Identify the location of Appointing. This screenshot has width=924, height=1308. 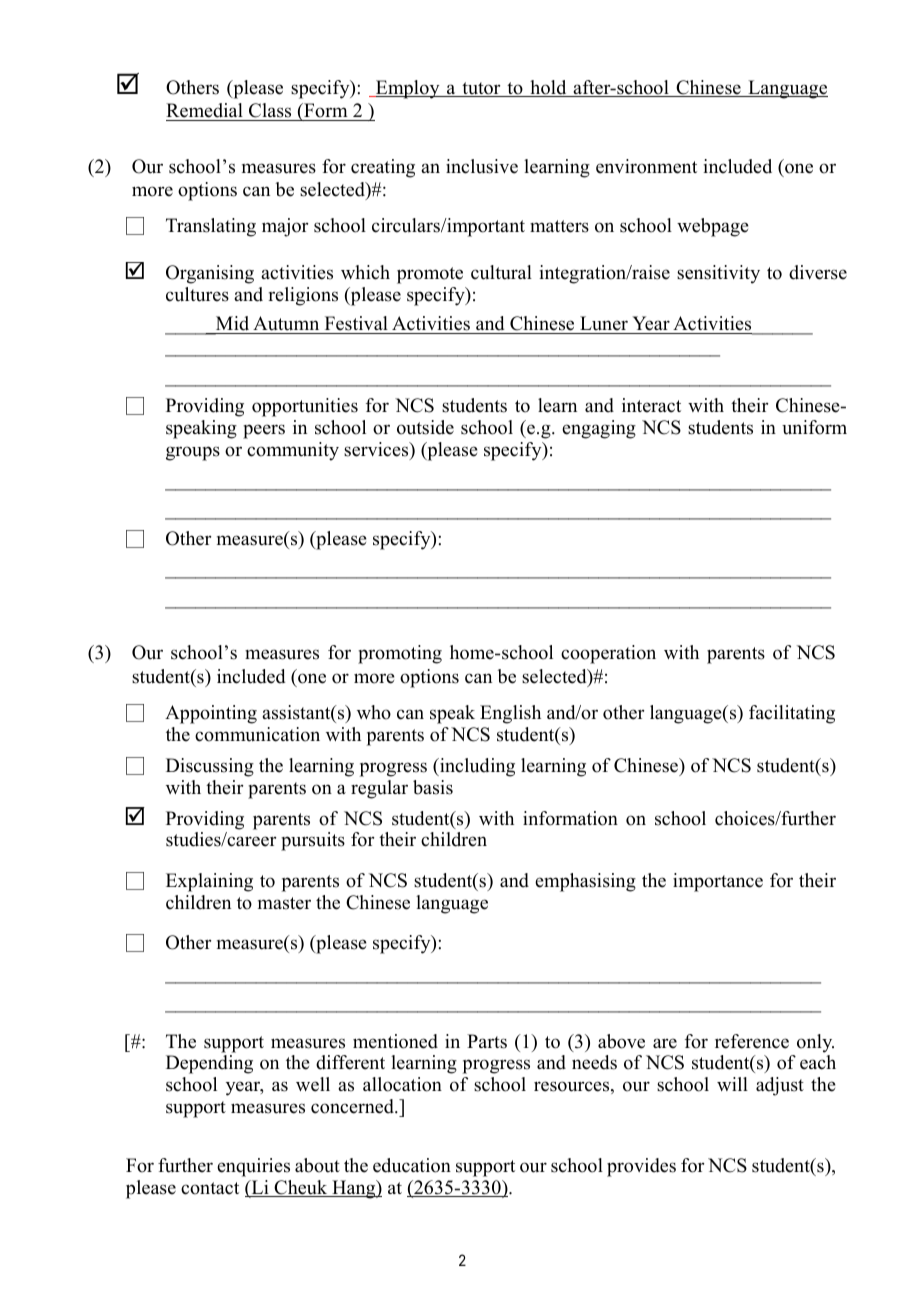
(211, 714).
